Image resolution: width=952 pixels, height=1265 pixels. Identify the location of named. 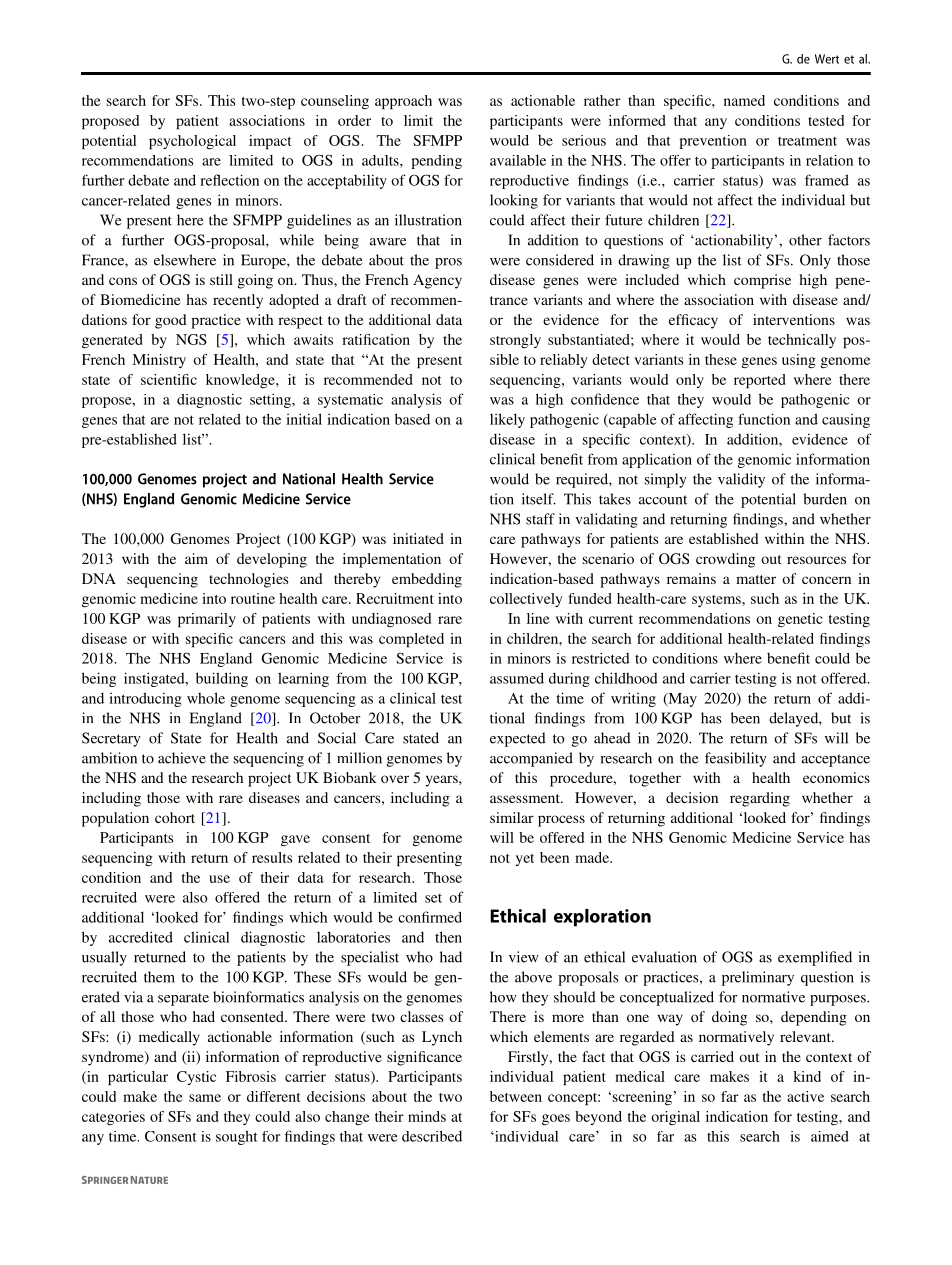
(744, 100).
